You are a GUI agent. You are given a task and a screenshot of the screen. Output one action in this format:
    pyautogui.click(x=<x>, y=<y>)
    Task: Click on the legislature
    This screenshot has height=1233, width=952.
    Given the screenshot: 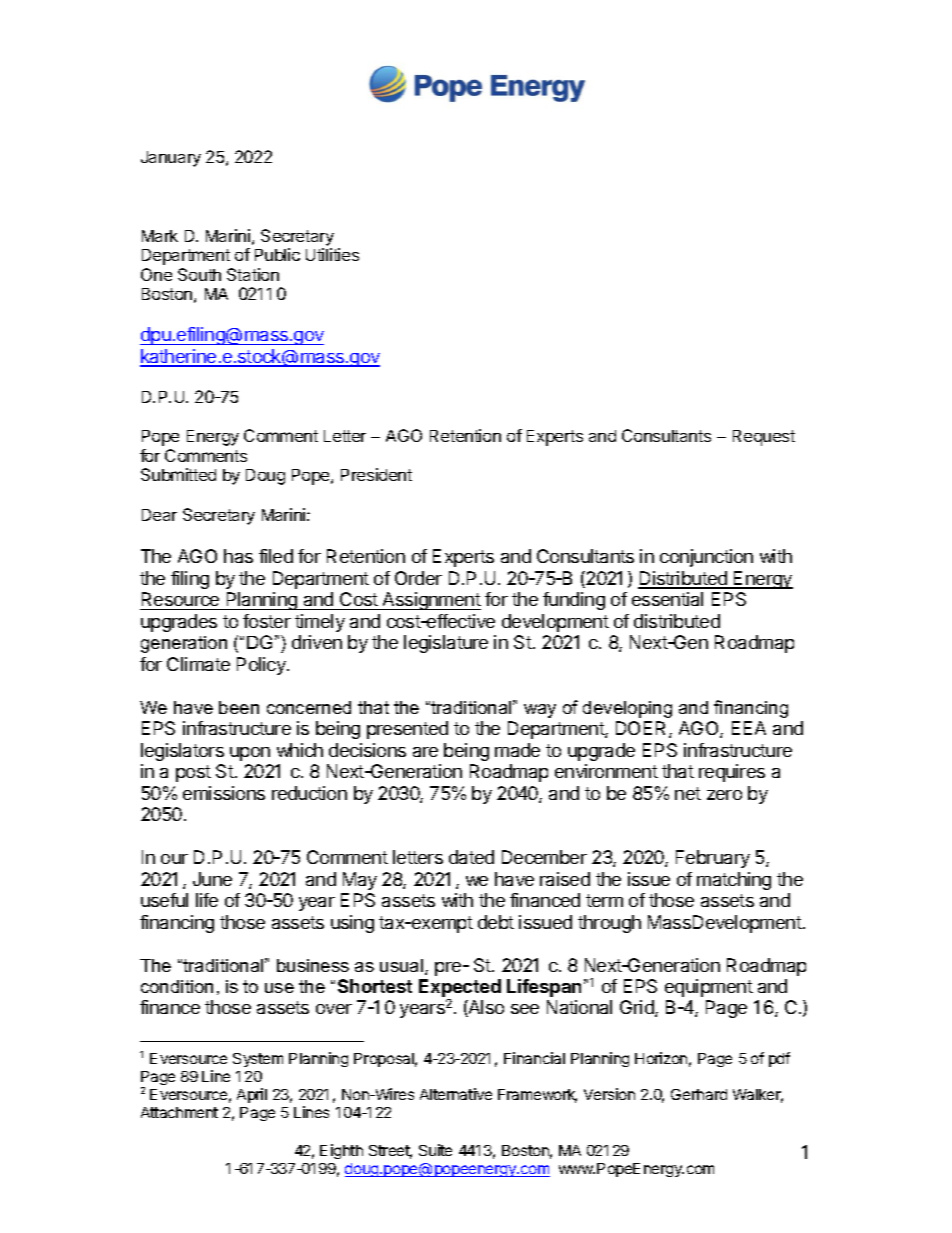 What is the action you would take?
    pyautogui.click(x=446, y=644)
